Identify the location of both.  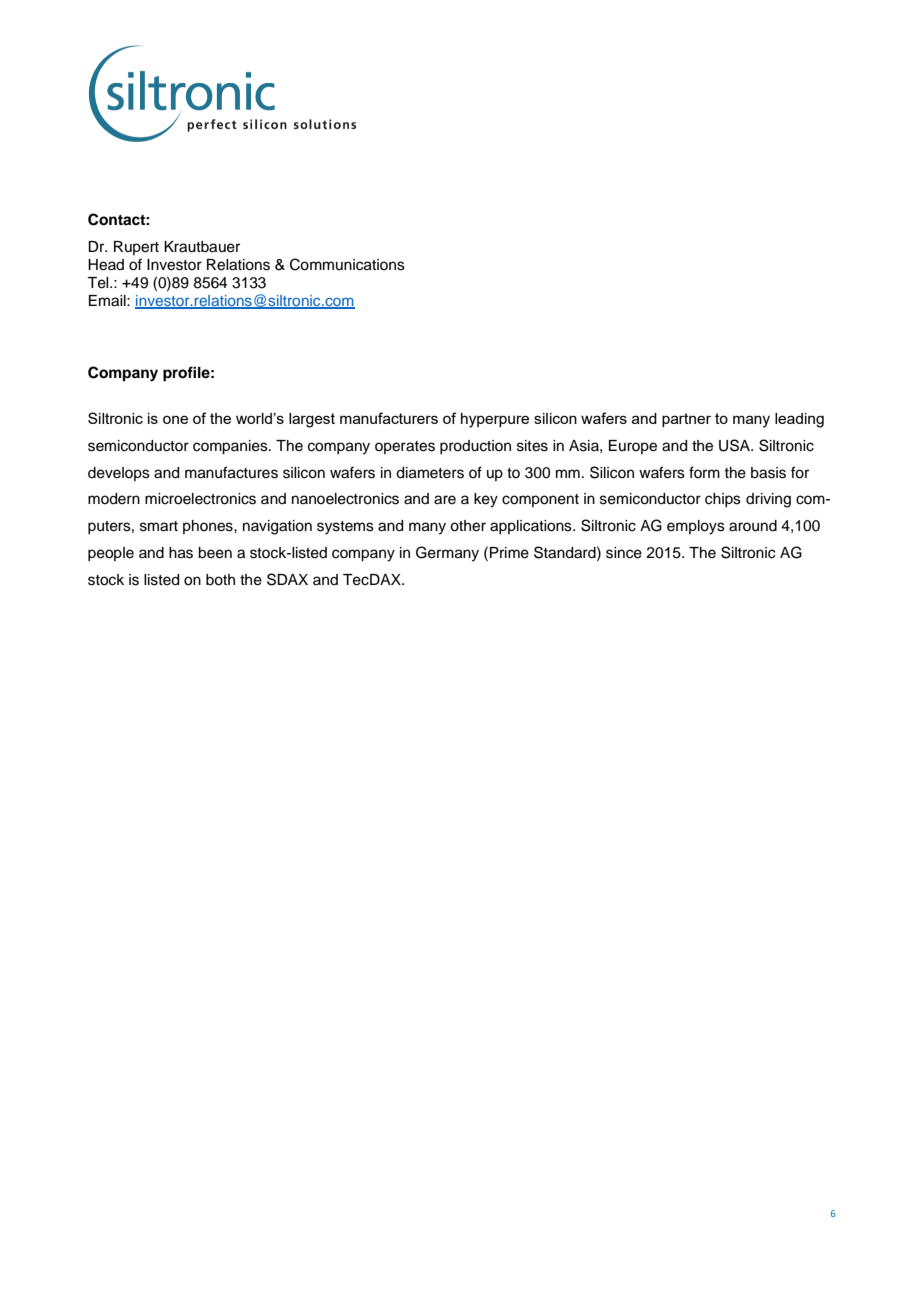
(220, 580).
